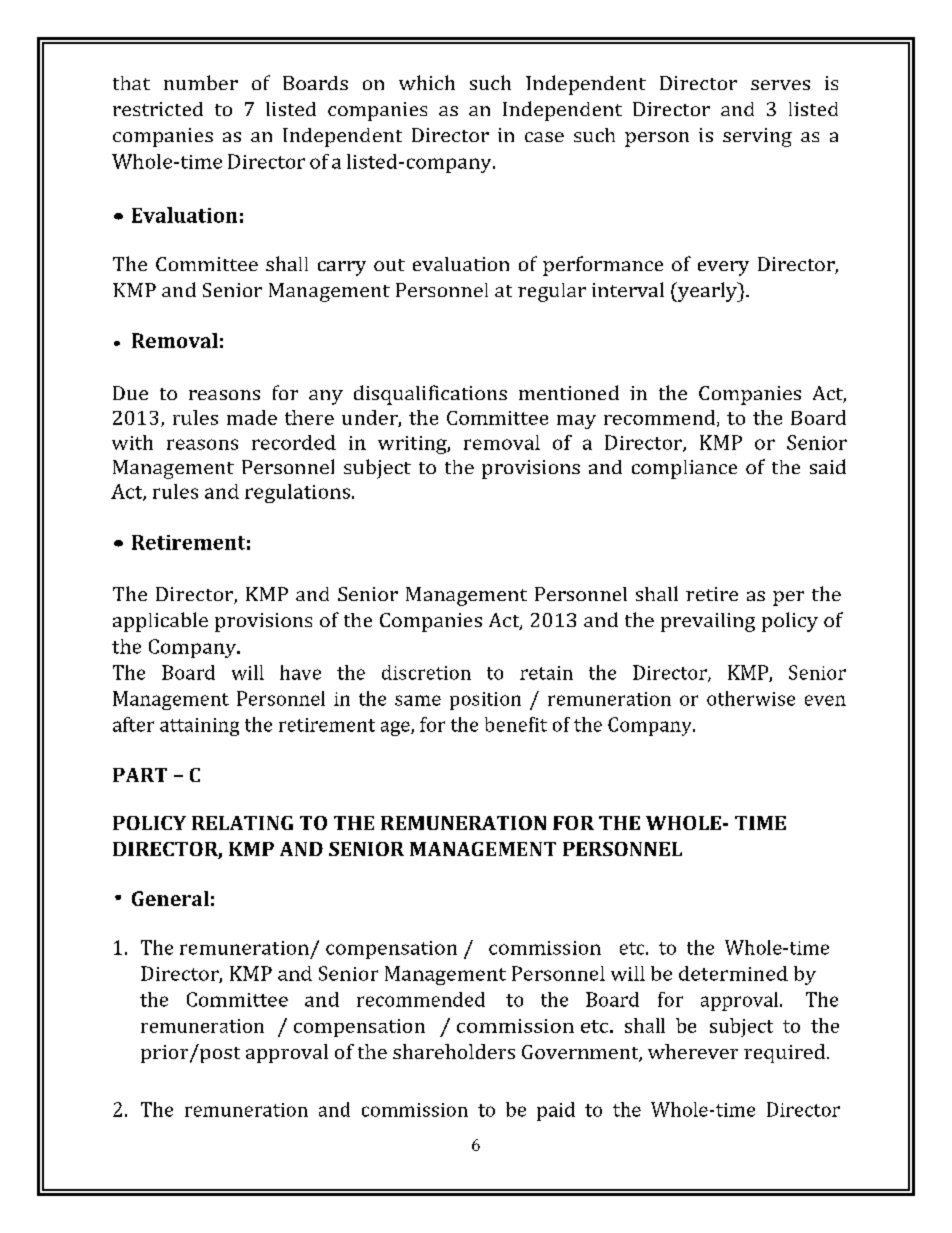 The image size is (952, 1233). What do you see at coordinates (556, 1111) in the screenshot?
I see `paid` at bounding box center [556, 1111].
